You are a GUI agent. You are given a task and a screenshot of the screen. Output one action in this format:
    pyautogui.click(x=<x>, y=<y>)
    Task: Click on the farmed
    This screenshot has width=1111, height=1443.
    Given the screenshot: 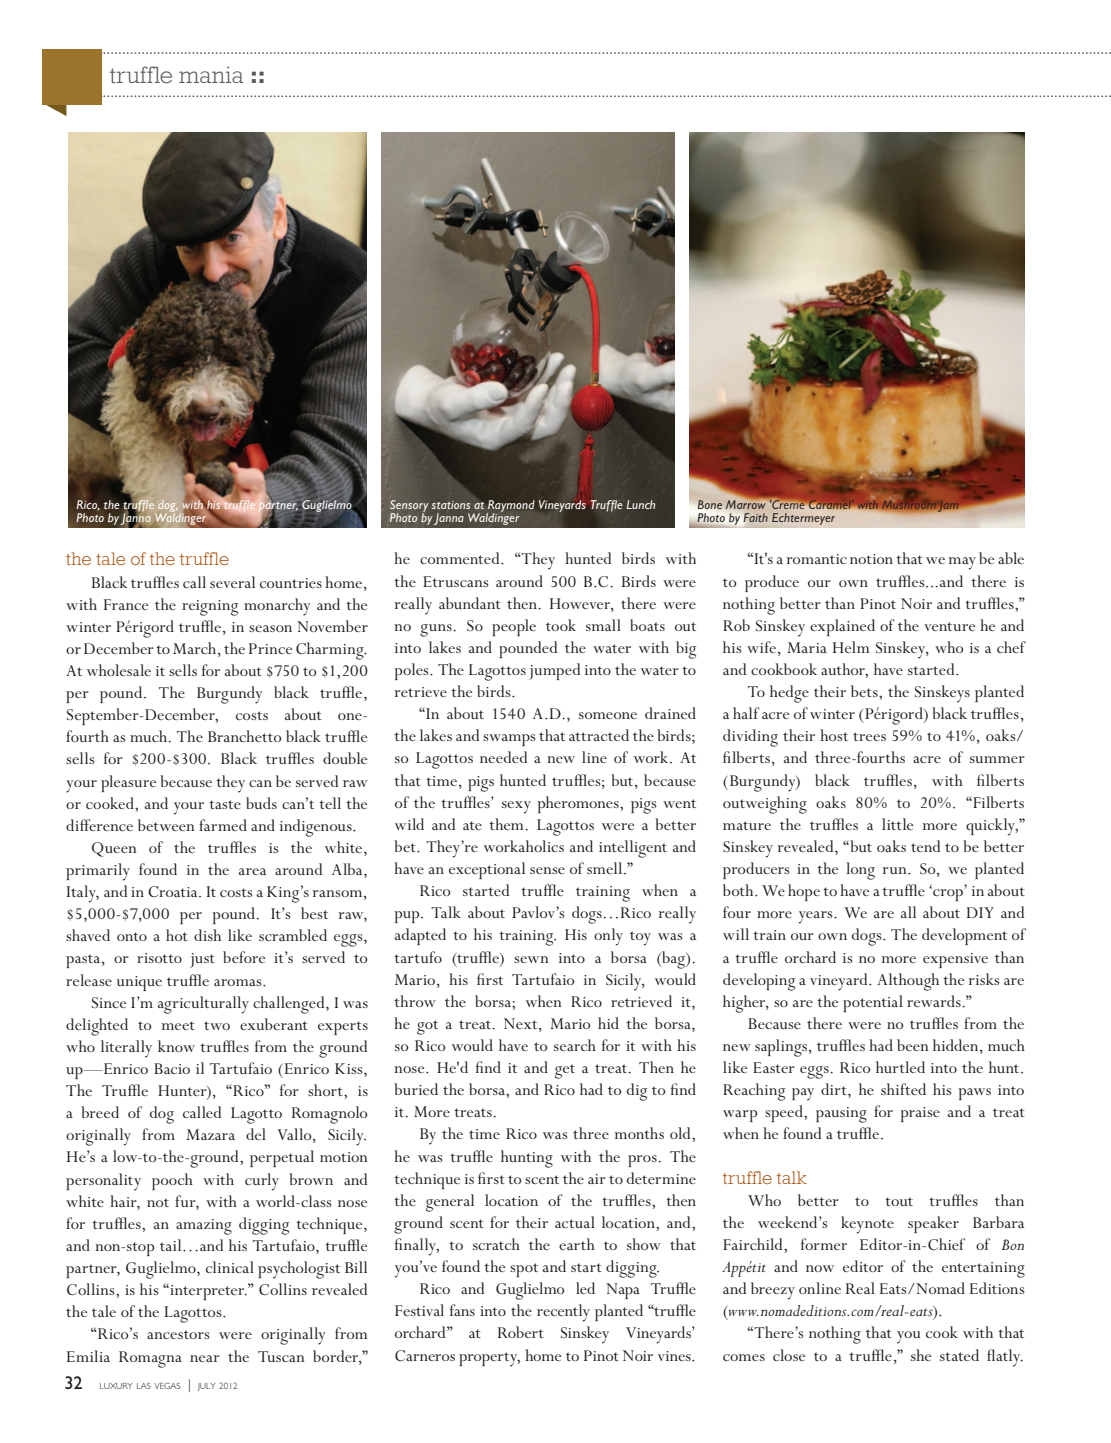 What is the action you would take?
    pyautogui.click(x=223, y=825)
